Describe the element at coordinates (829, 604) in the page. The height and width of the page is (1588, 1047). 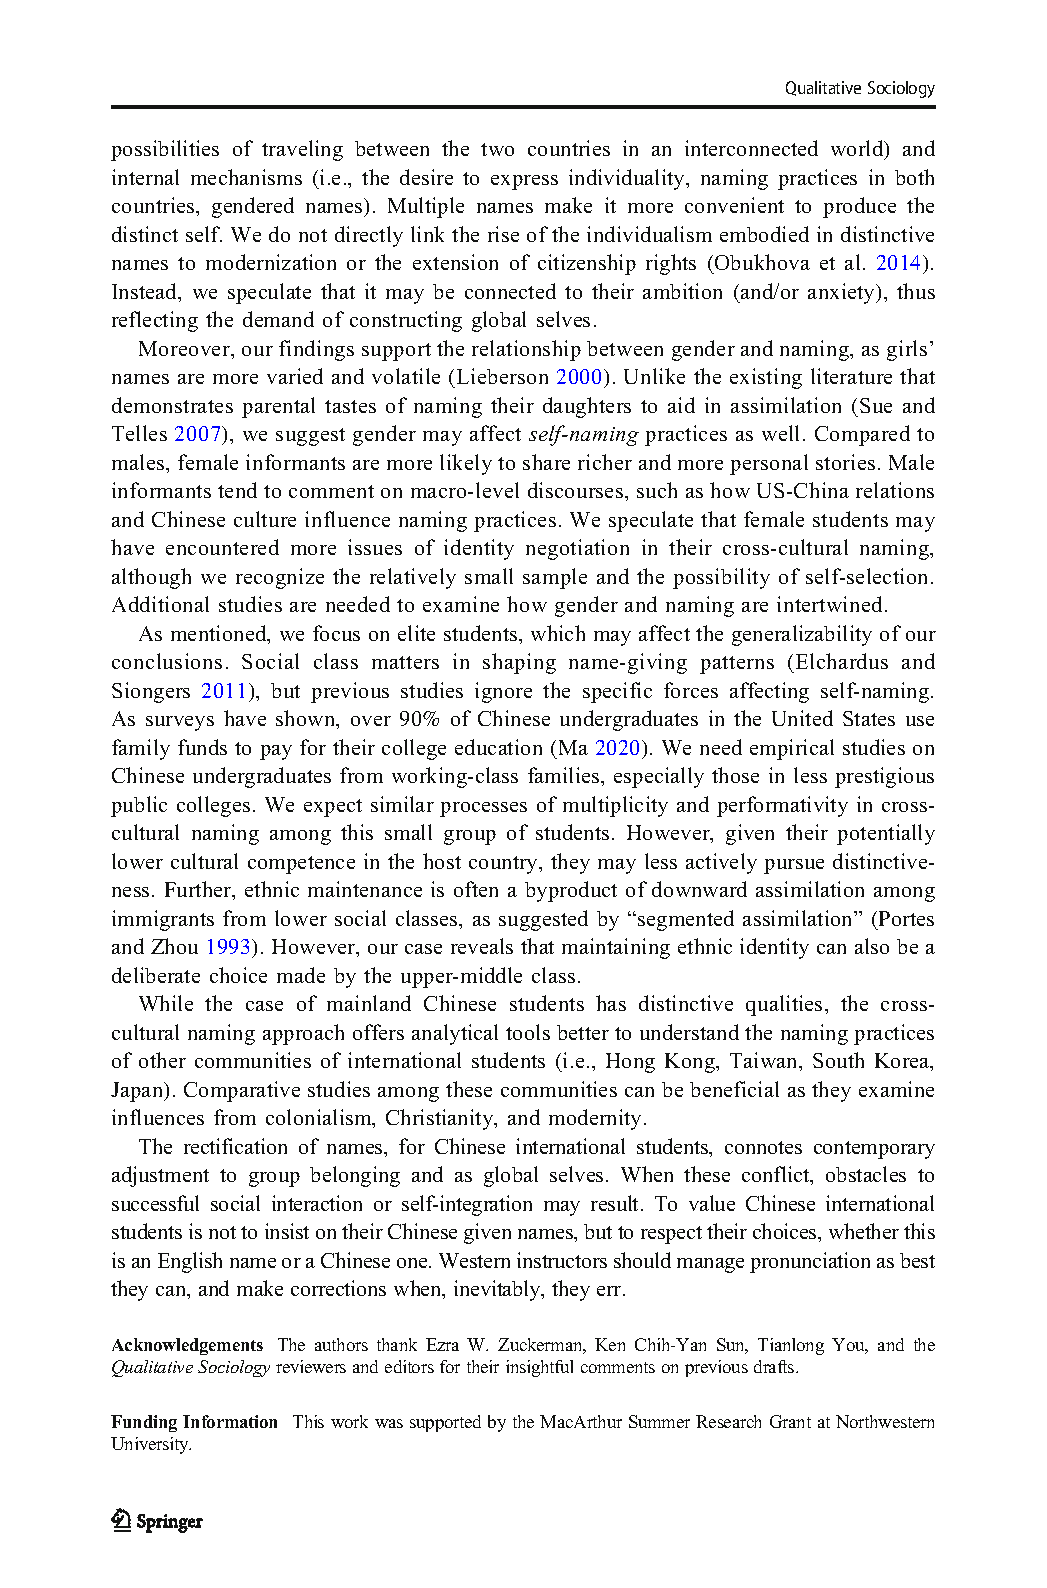
I see `intertwined` at that location.
